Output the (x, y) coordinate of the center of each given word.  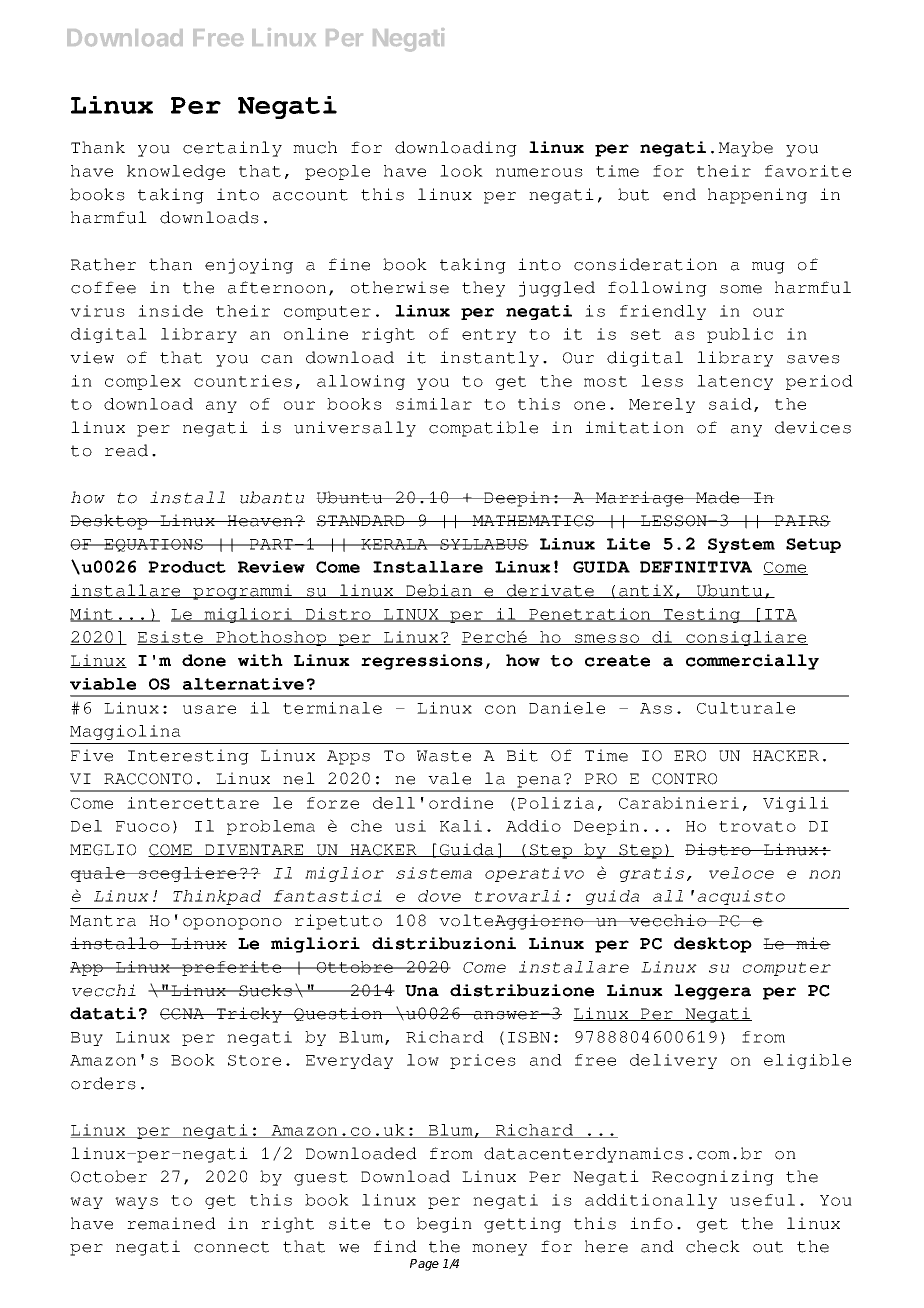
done (204, 660)
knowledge (176, 172)
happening (757, 196)
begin (444, 1225)
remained (171, 1223)
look (461, 171)
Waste (444, 756)
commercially (752, 662)
